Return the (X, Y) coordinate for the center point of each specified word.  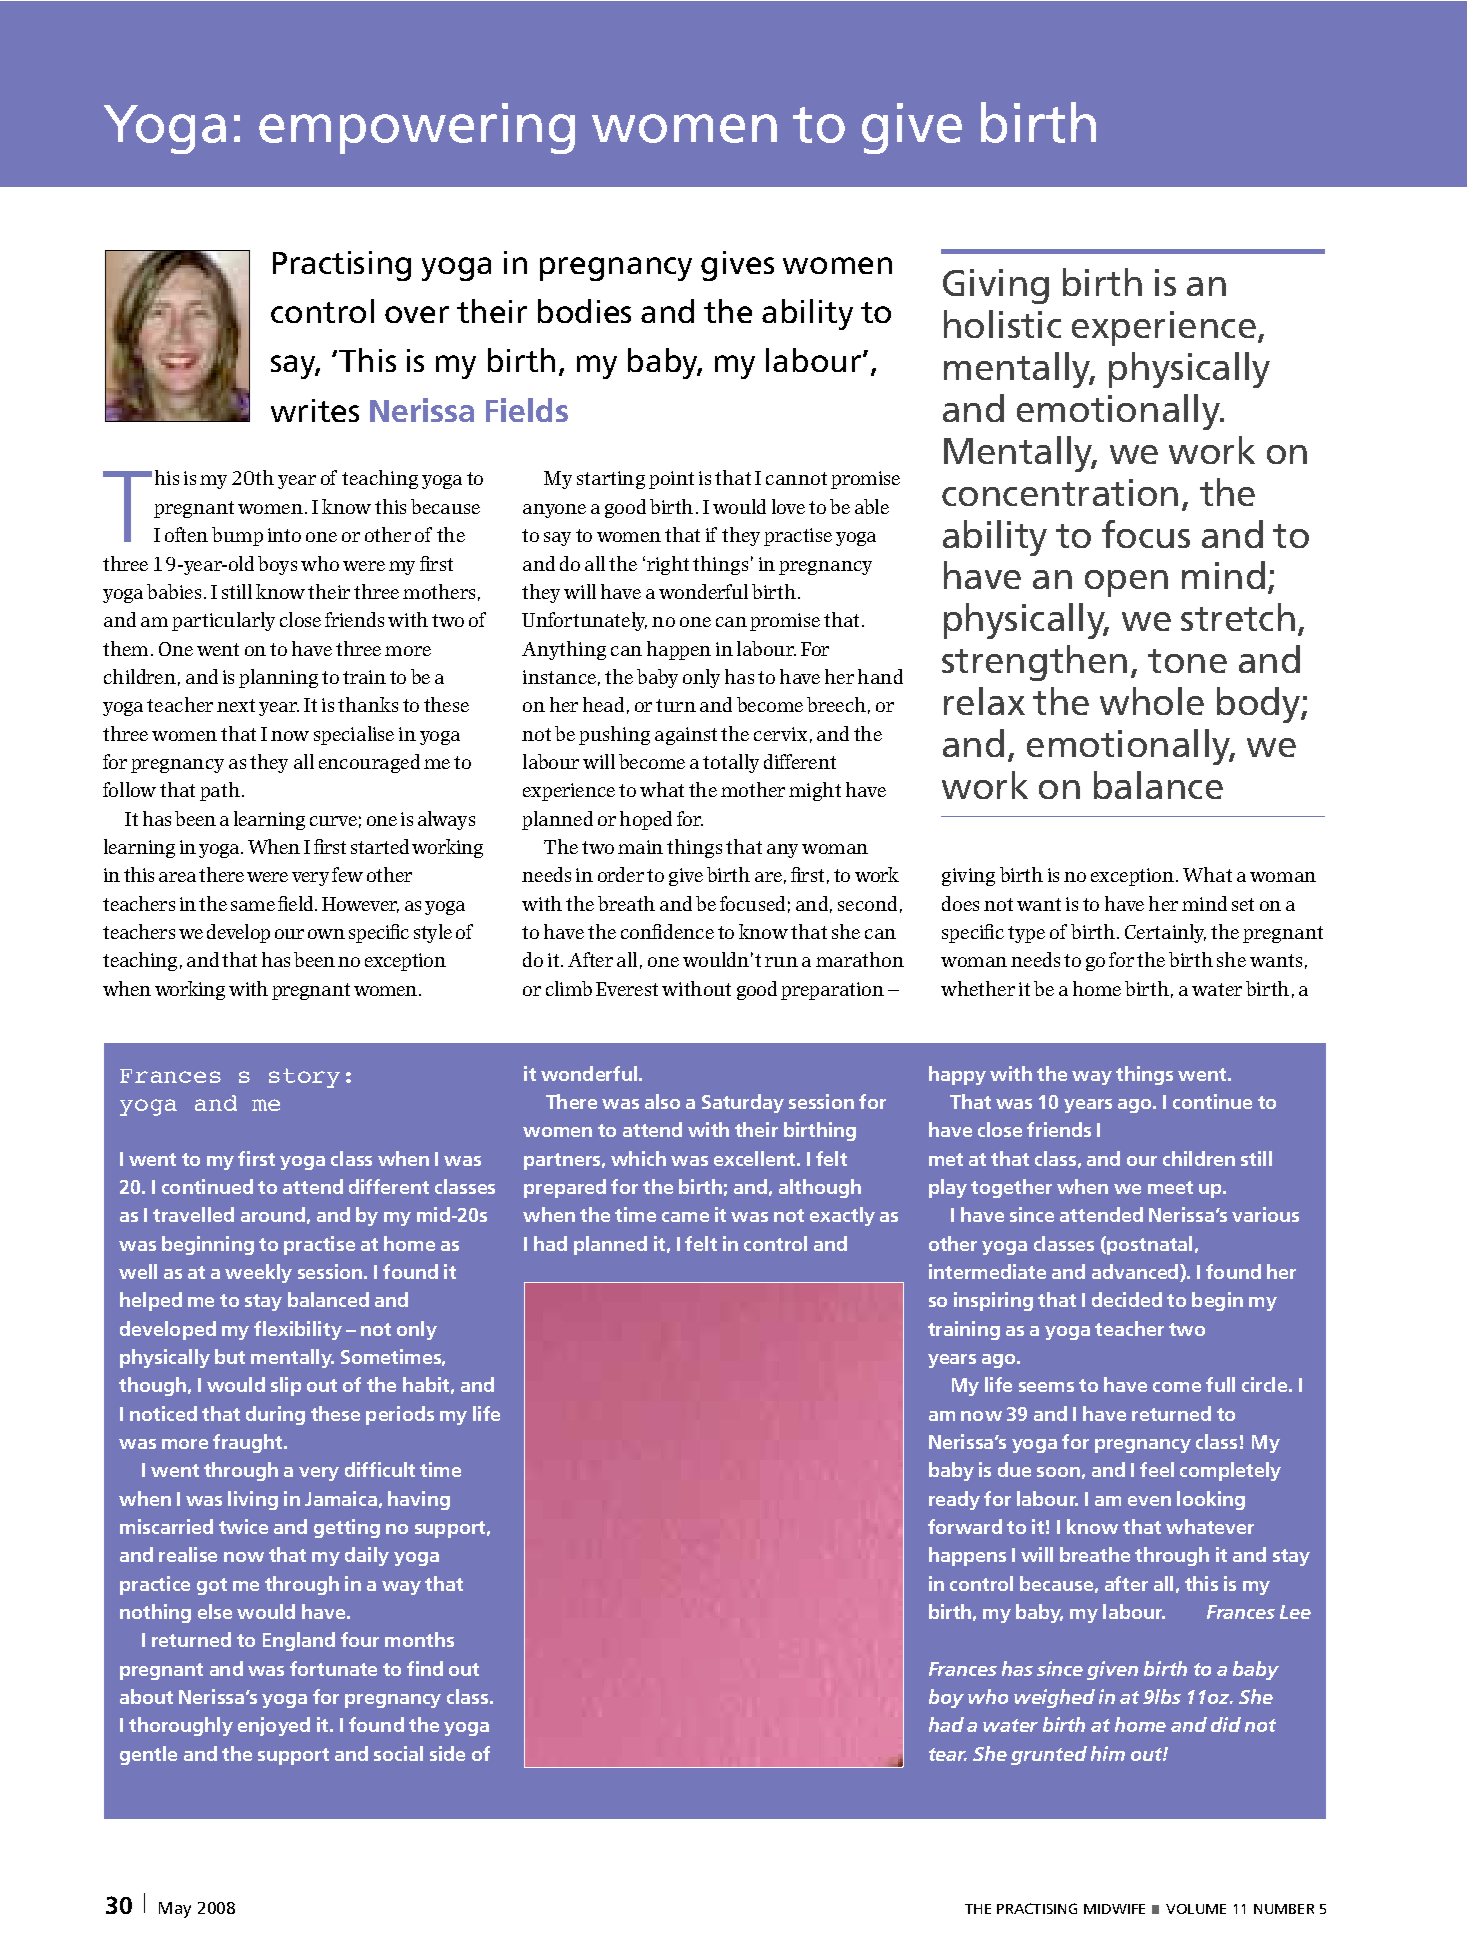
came (685, 1217)
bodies (584, 311)
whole (1152, 701)
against (686, 736)
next (236, 705)
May (175, 1910)
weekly (258, 1273)
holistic (1002, 324)
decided (1127, 1299)
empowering (417, 128)
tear (948, 1754)
